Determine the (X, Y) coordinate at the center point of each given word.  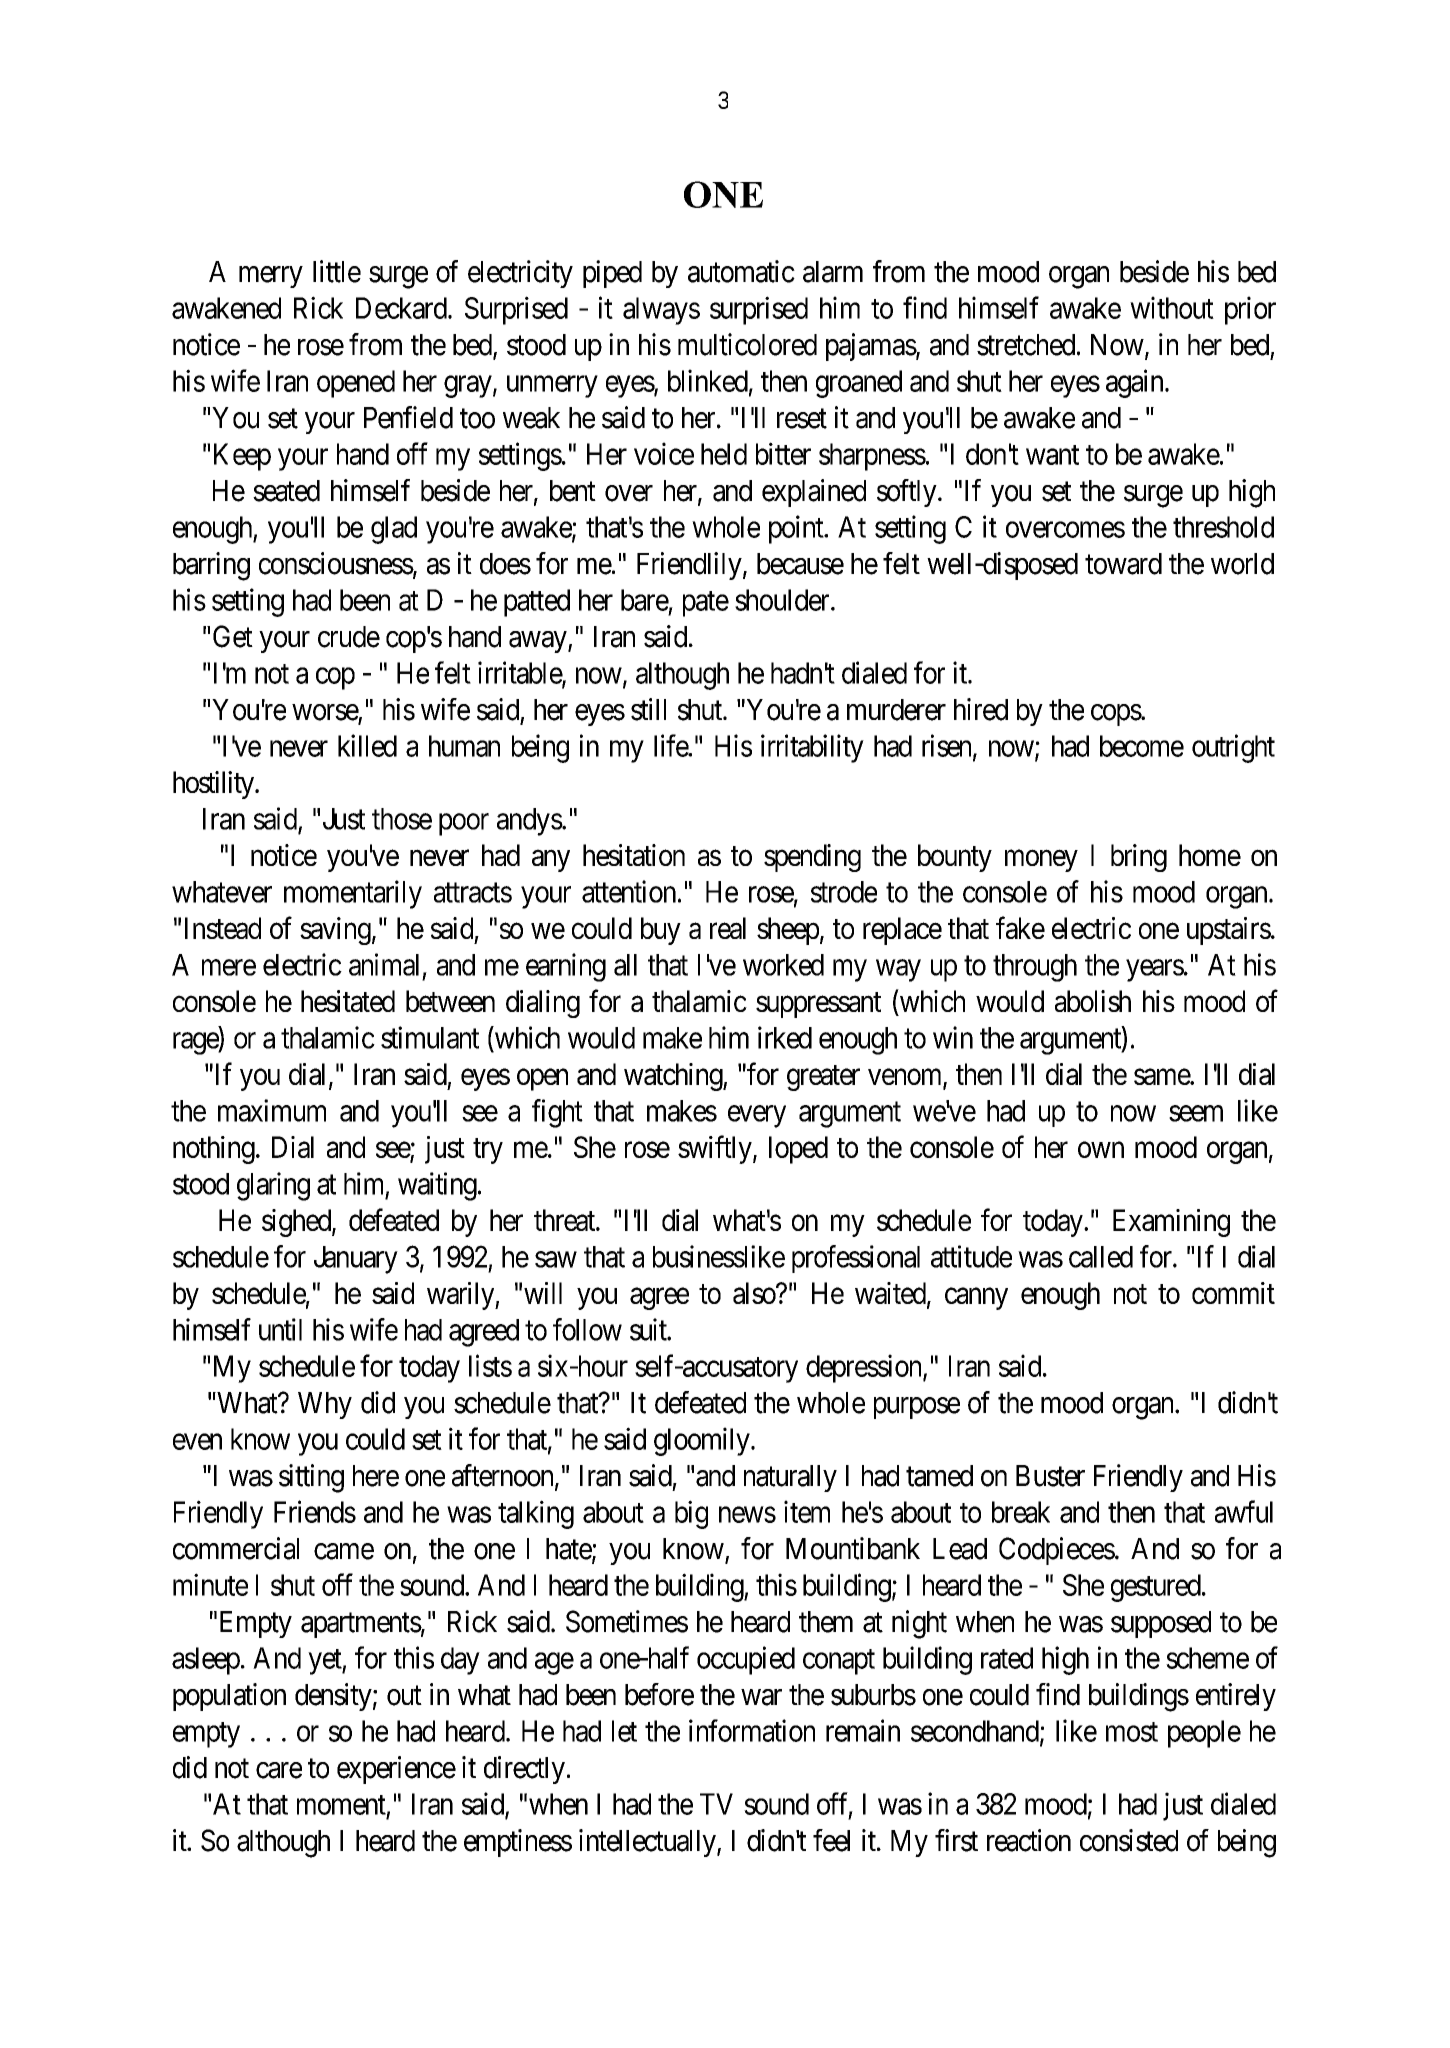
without (1172, 307)
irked (785, 1037)
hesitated (348, 1001)
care (279, 1770)
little (337, 271)
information (752, 1730)
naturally (790, 1478)
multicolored (747, 344)
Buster (1050, 1476)
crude (349, 637)
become (1142, 746)
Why (325, 1405)
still (648, 709)
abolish (1093, 1001)
